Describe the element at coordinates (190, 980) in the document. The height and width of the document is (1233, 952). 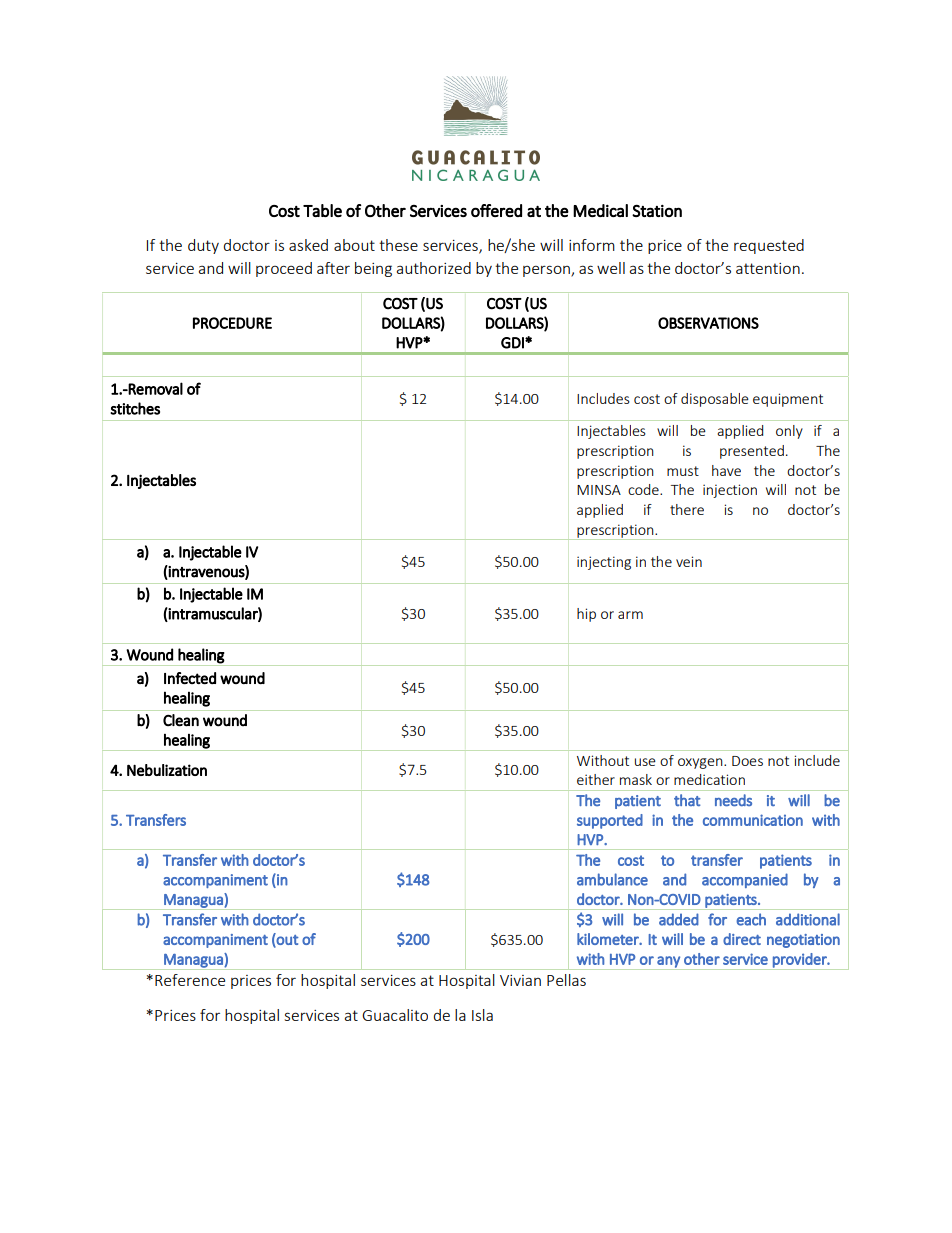
I see `Reference` at that location.
